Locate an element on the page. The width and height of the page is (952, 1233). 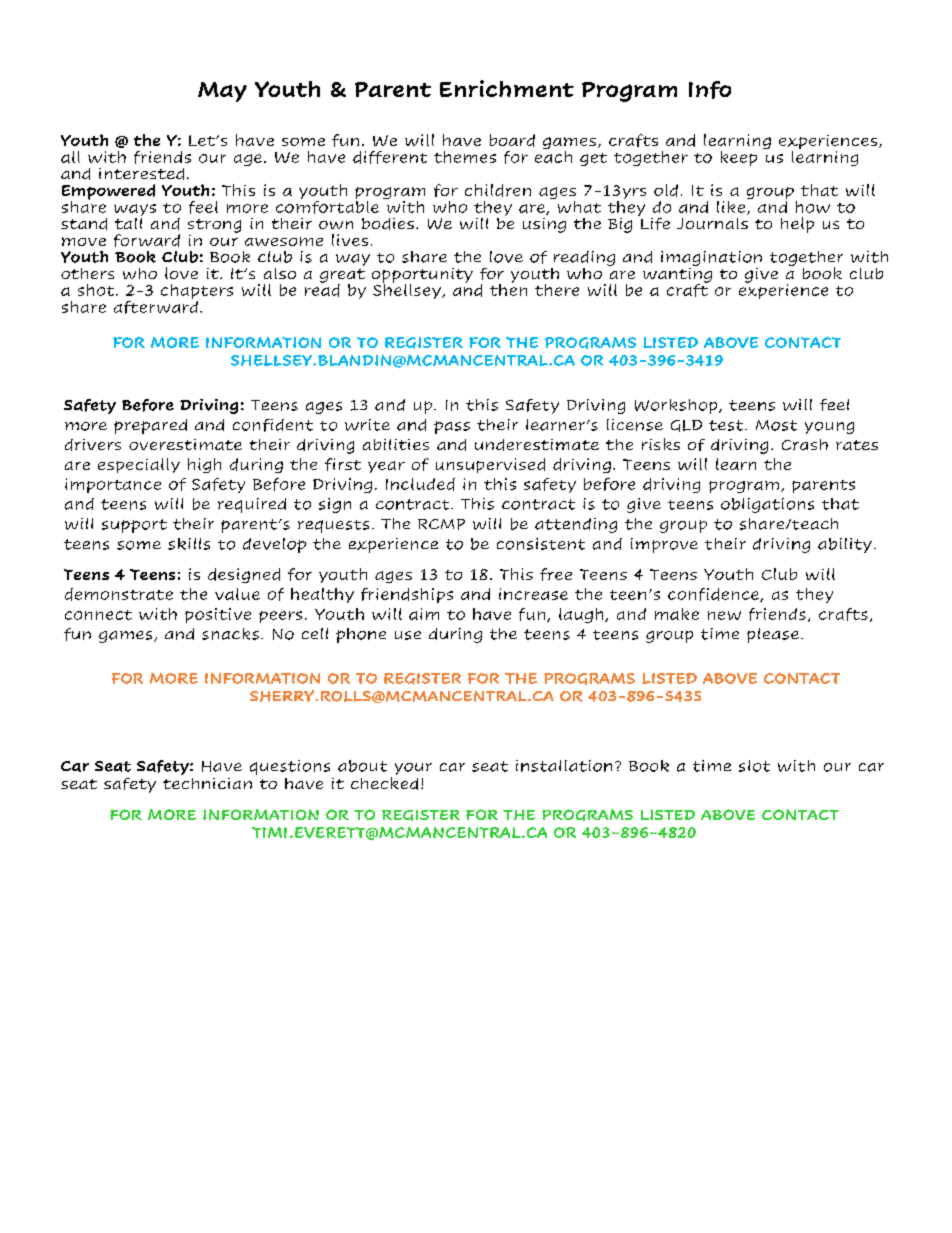
keep is located at coordinates (739, 158).
